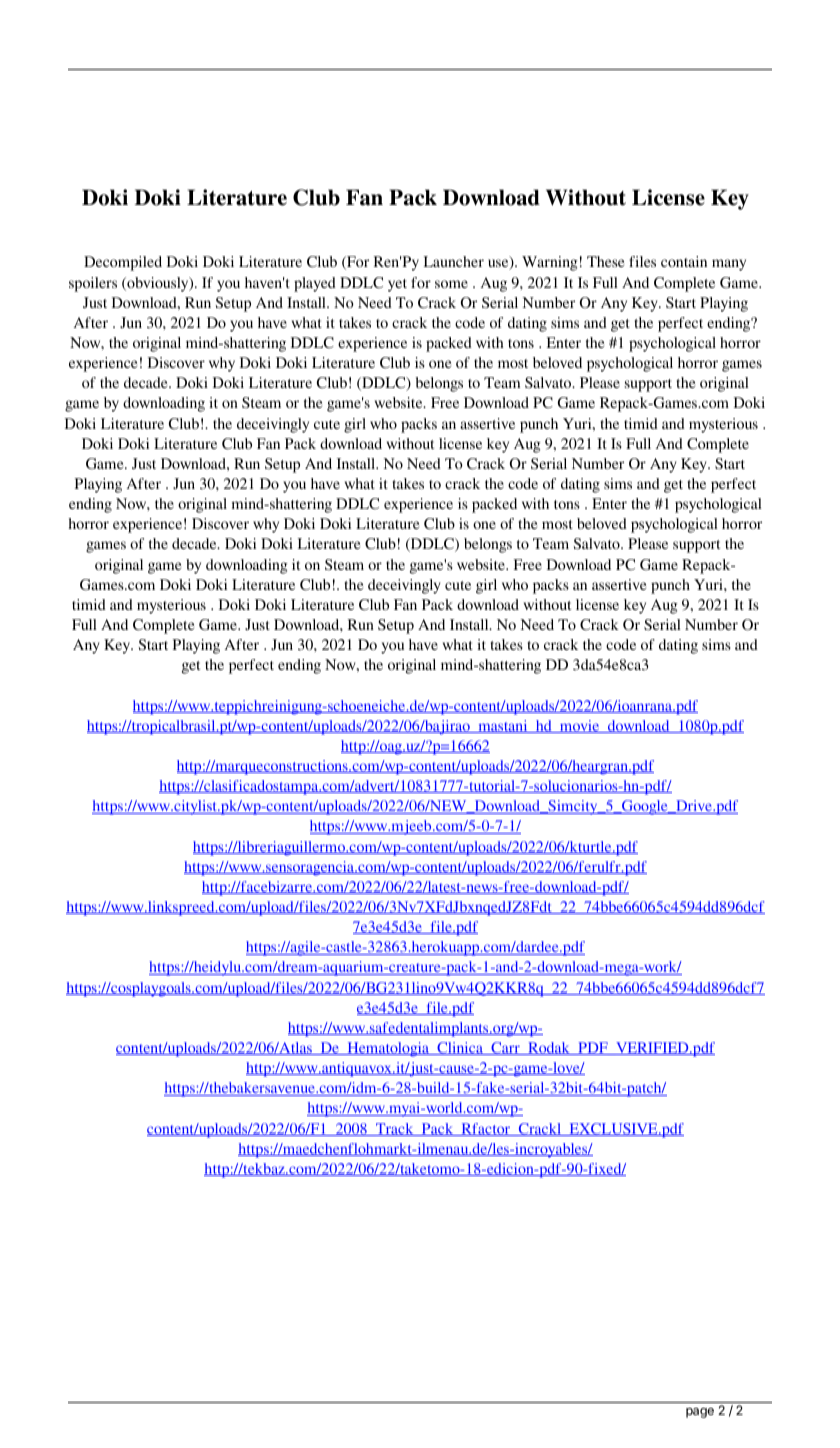  I want to click on contain, so click(684, 261).
